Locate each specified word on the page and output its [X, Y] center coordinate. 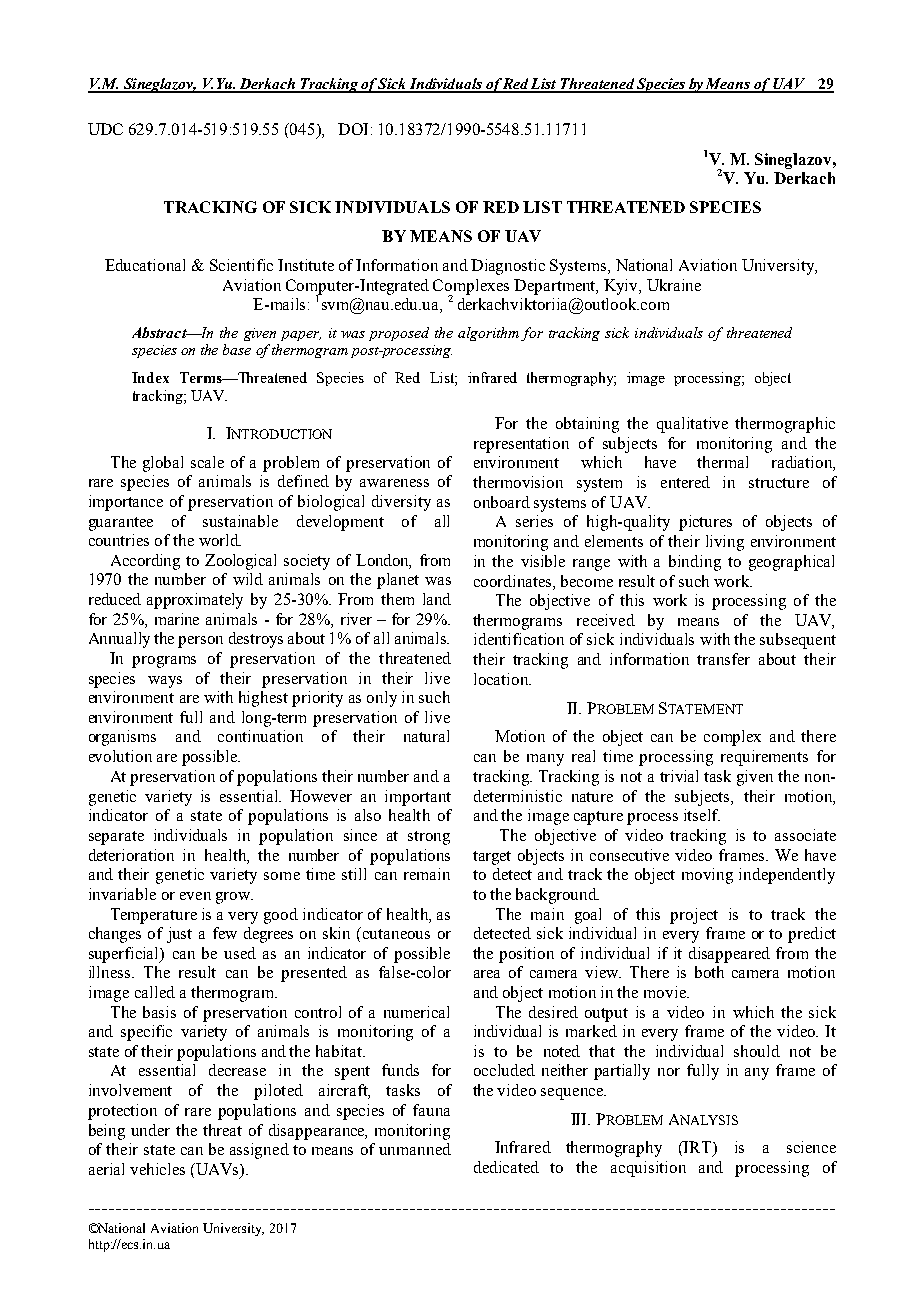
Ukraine [674, 285]
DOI [353, 129]
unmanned [415, 1149]
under [150, 1130]
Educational [145, 265]
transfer [723, 659]
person [200, 642]
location [502, 679]
